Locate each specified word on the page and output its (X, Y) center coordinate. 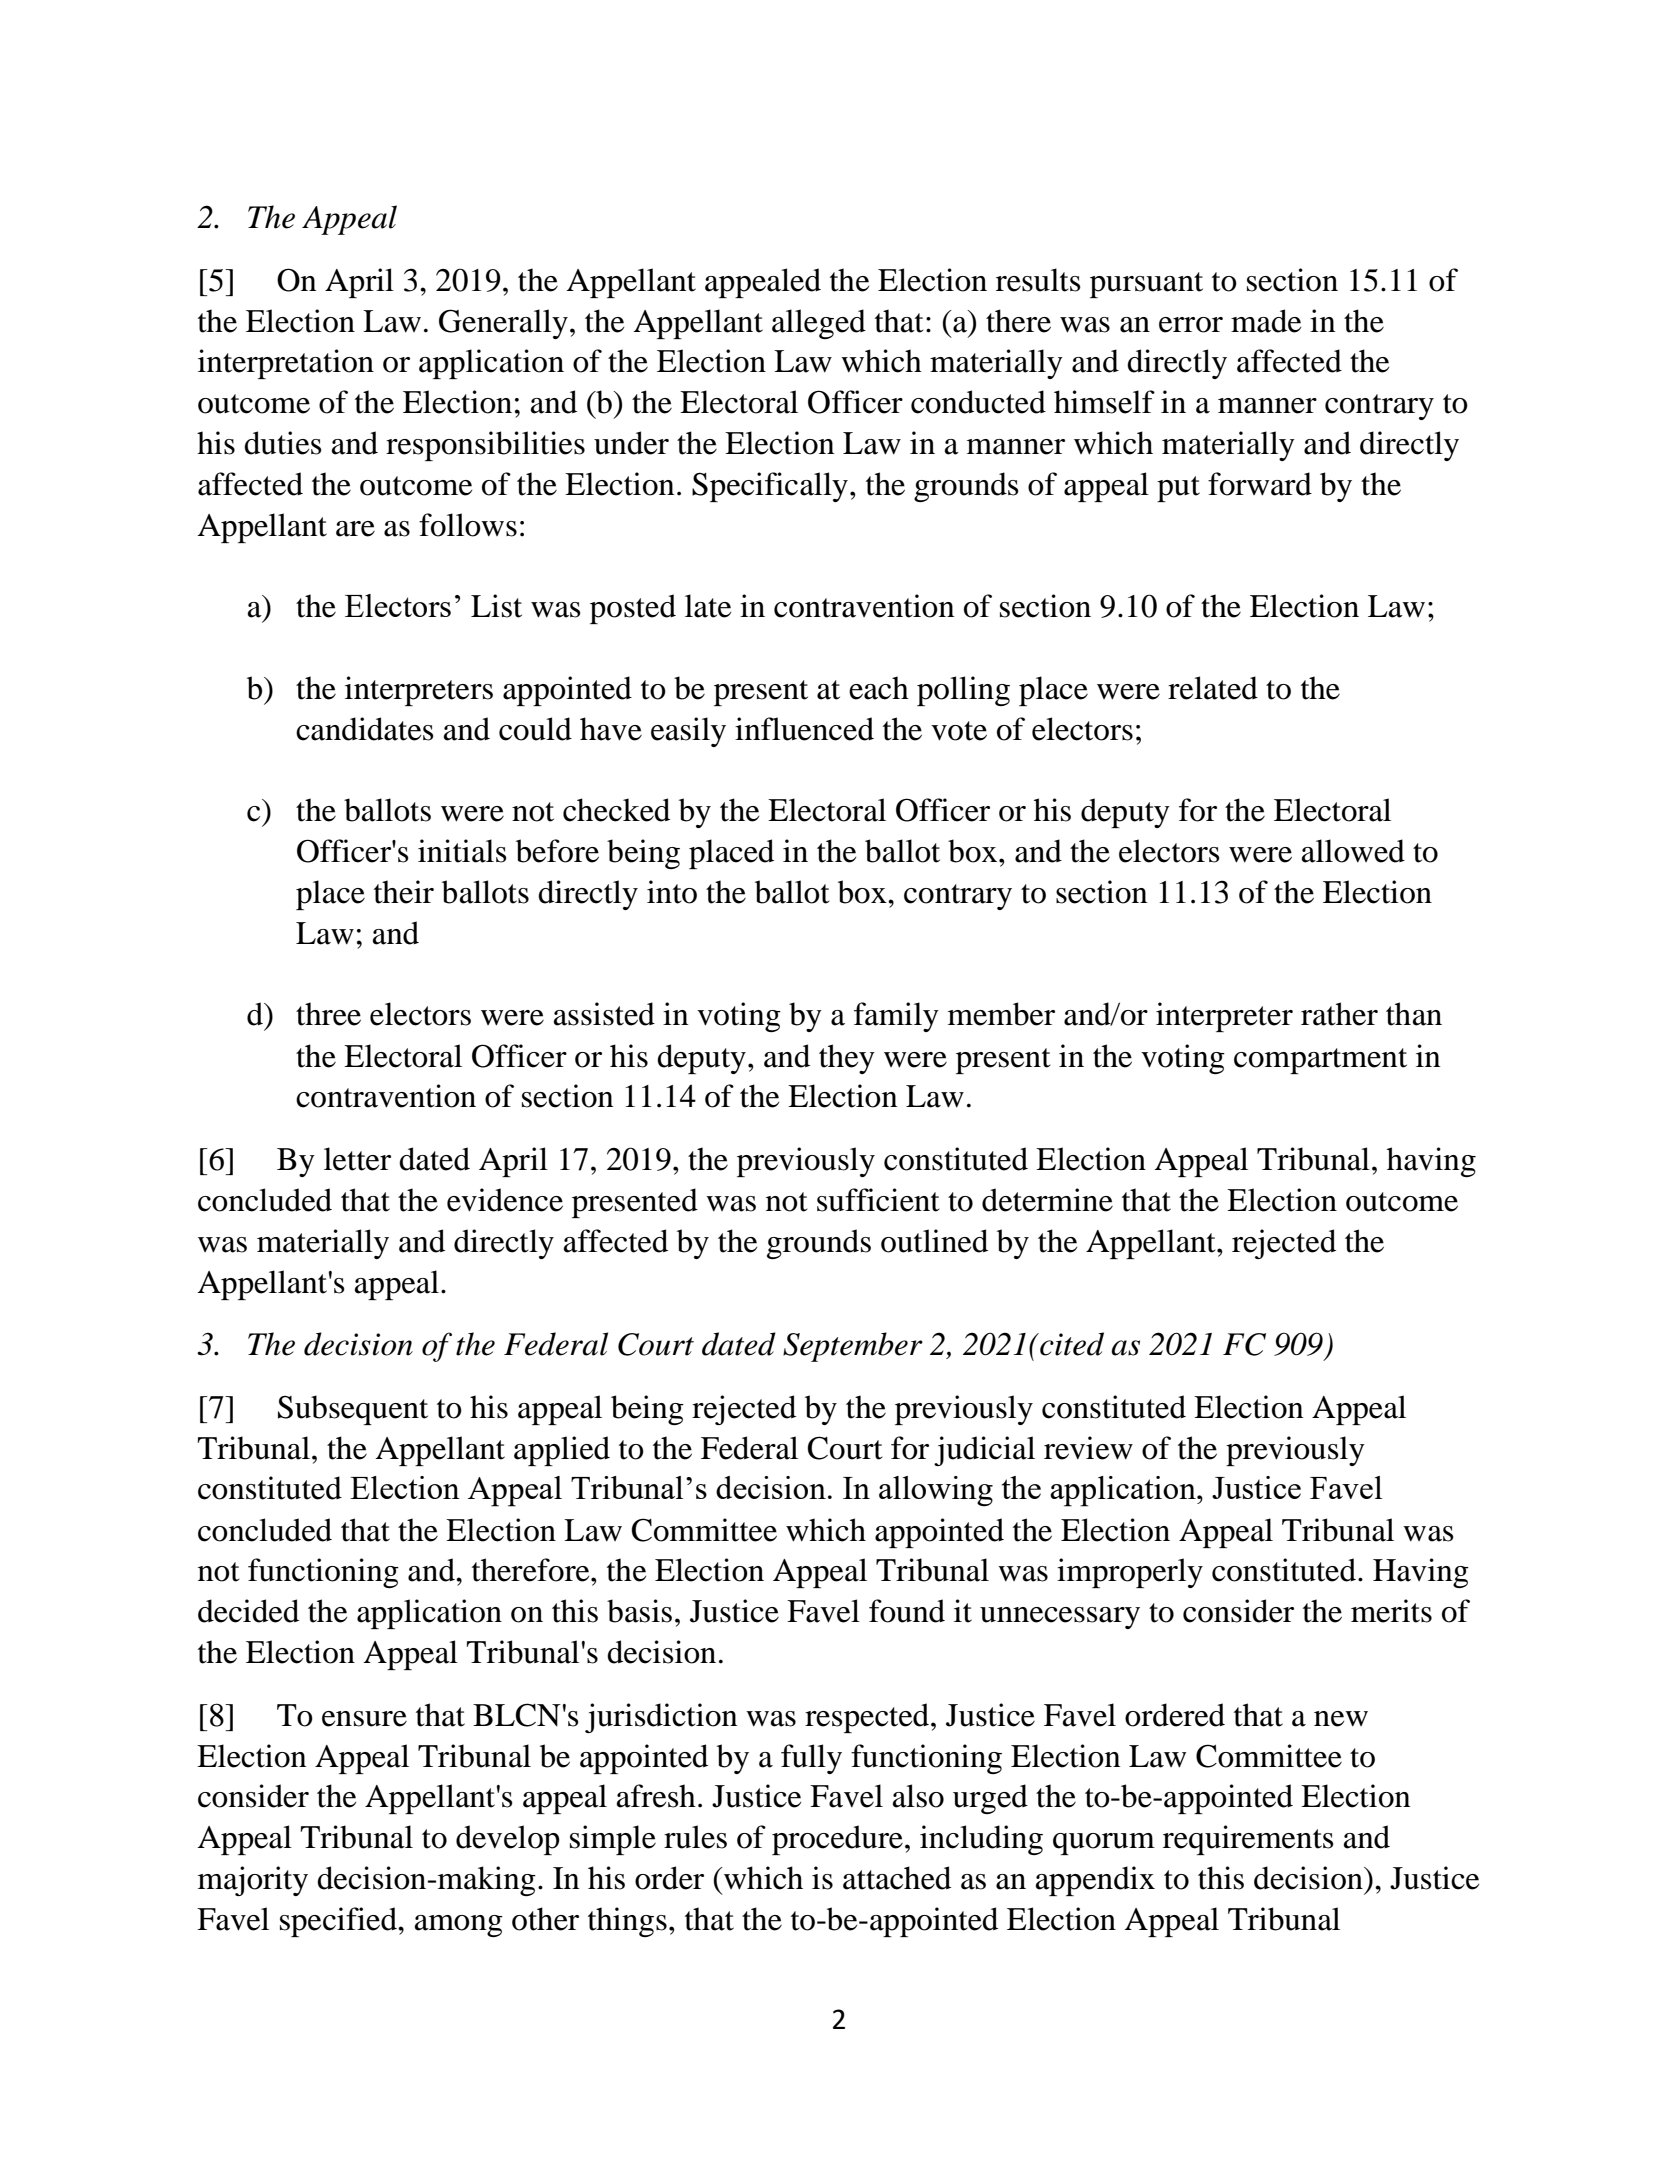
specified (339, 1922)
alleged (819, 324)
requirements (1248, 1840)
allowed (1353, 851)
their (404, 892)
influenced (804, 729)
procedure (837, 1840)
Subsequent (353, 1410)
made (1266, 321)
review (1088, 1448)
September (853, 1347)
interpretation (286, 364)
